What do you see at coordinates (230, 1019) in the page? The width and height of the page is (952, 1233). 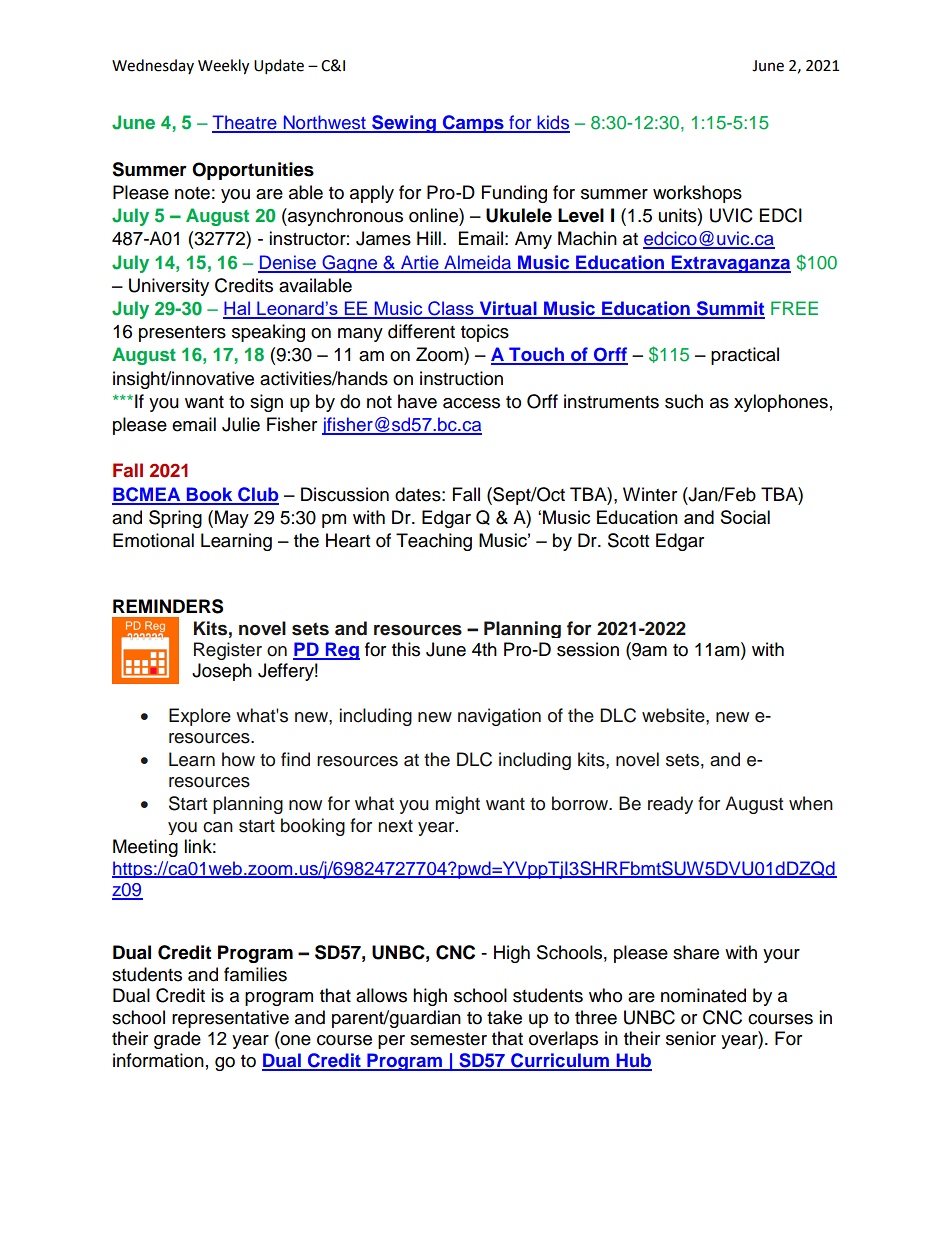 I see `representative` at bounding box center [230, 1019].
